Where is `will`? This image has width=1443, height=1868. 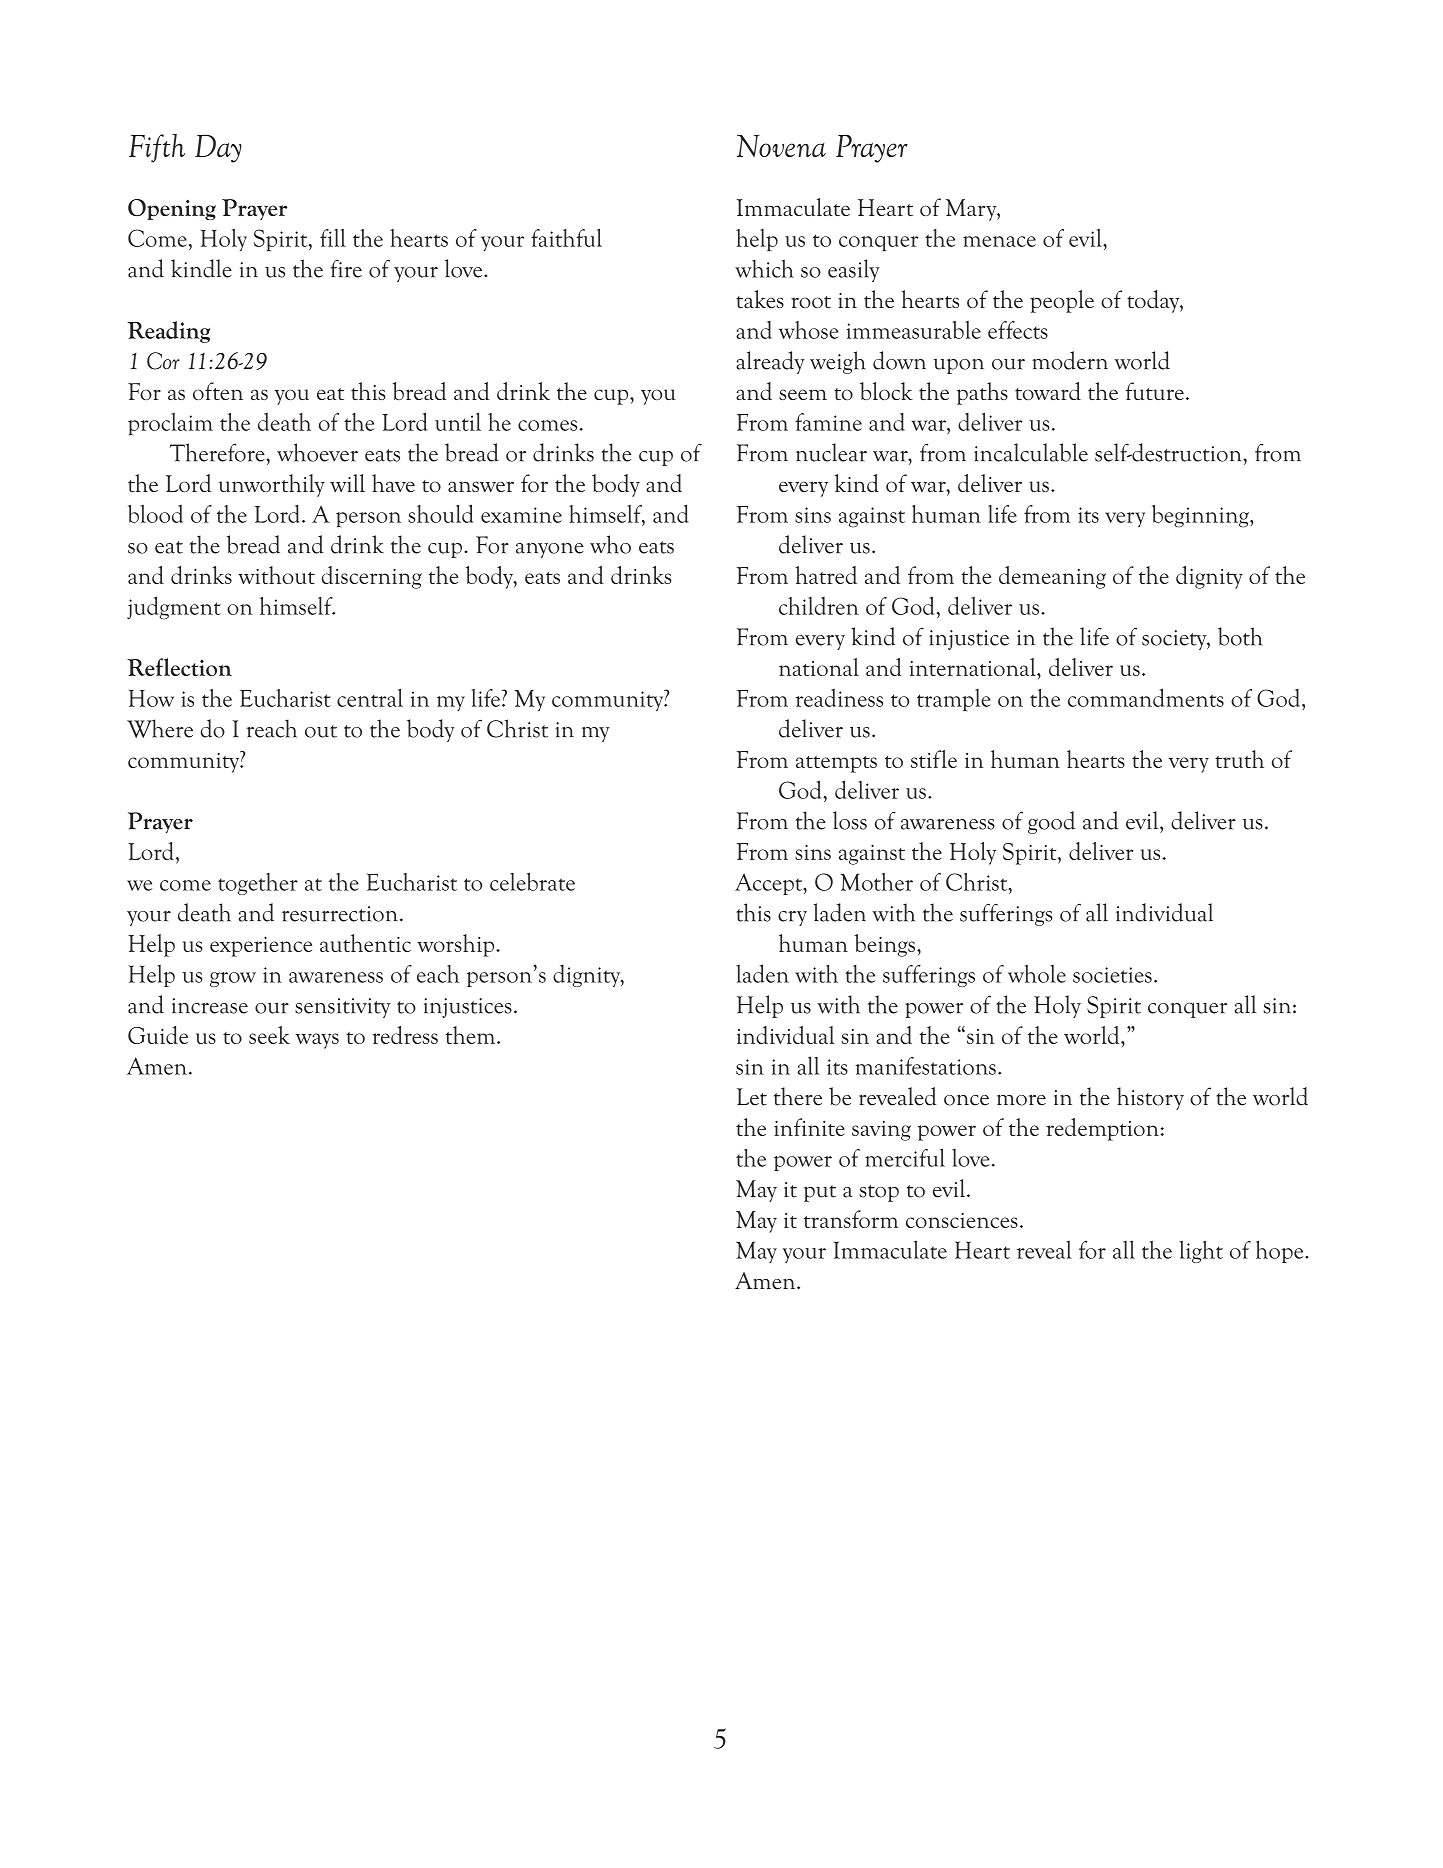 will is located at coordinates (347, 483).
